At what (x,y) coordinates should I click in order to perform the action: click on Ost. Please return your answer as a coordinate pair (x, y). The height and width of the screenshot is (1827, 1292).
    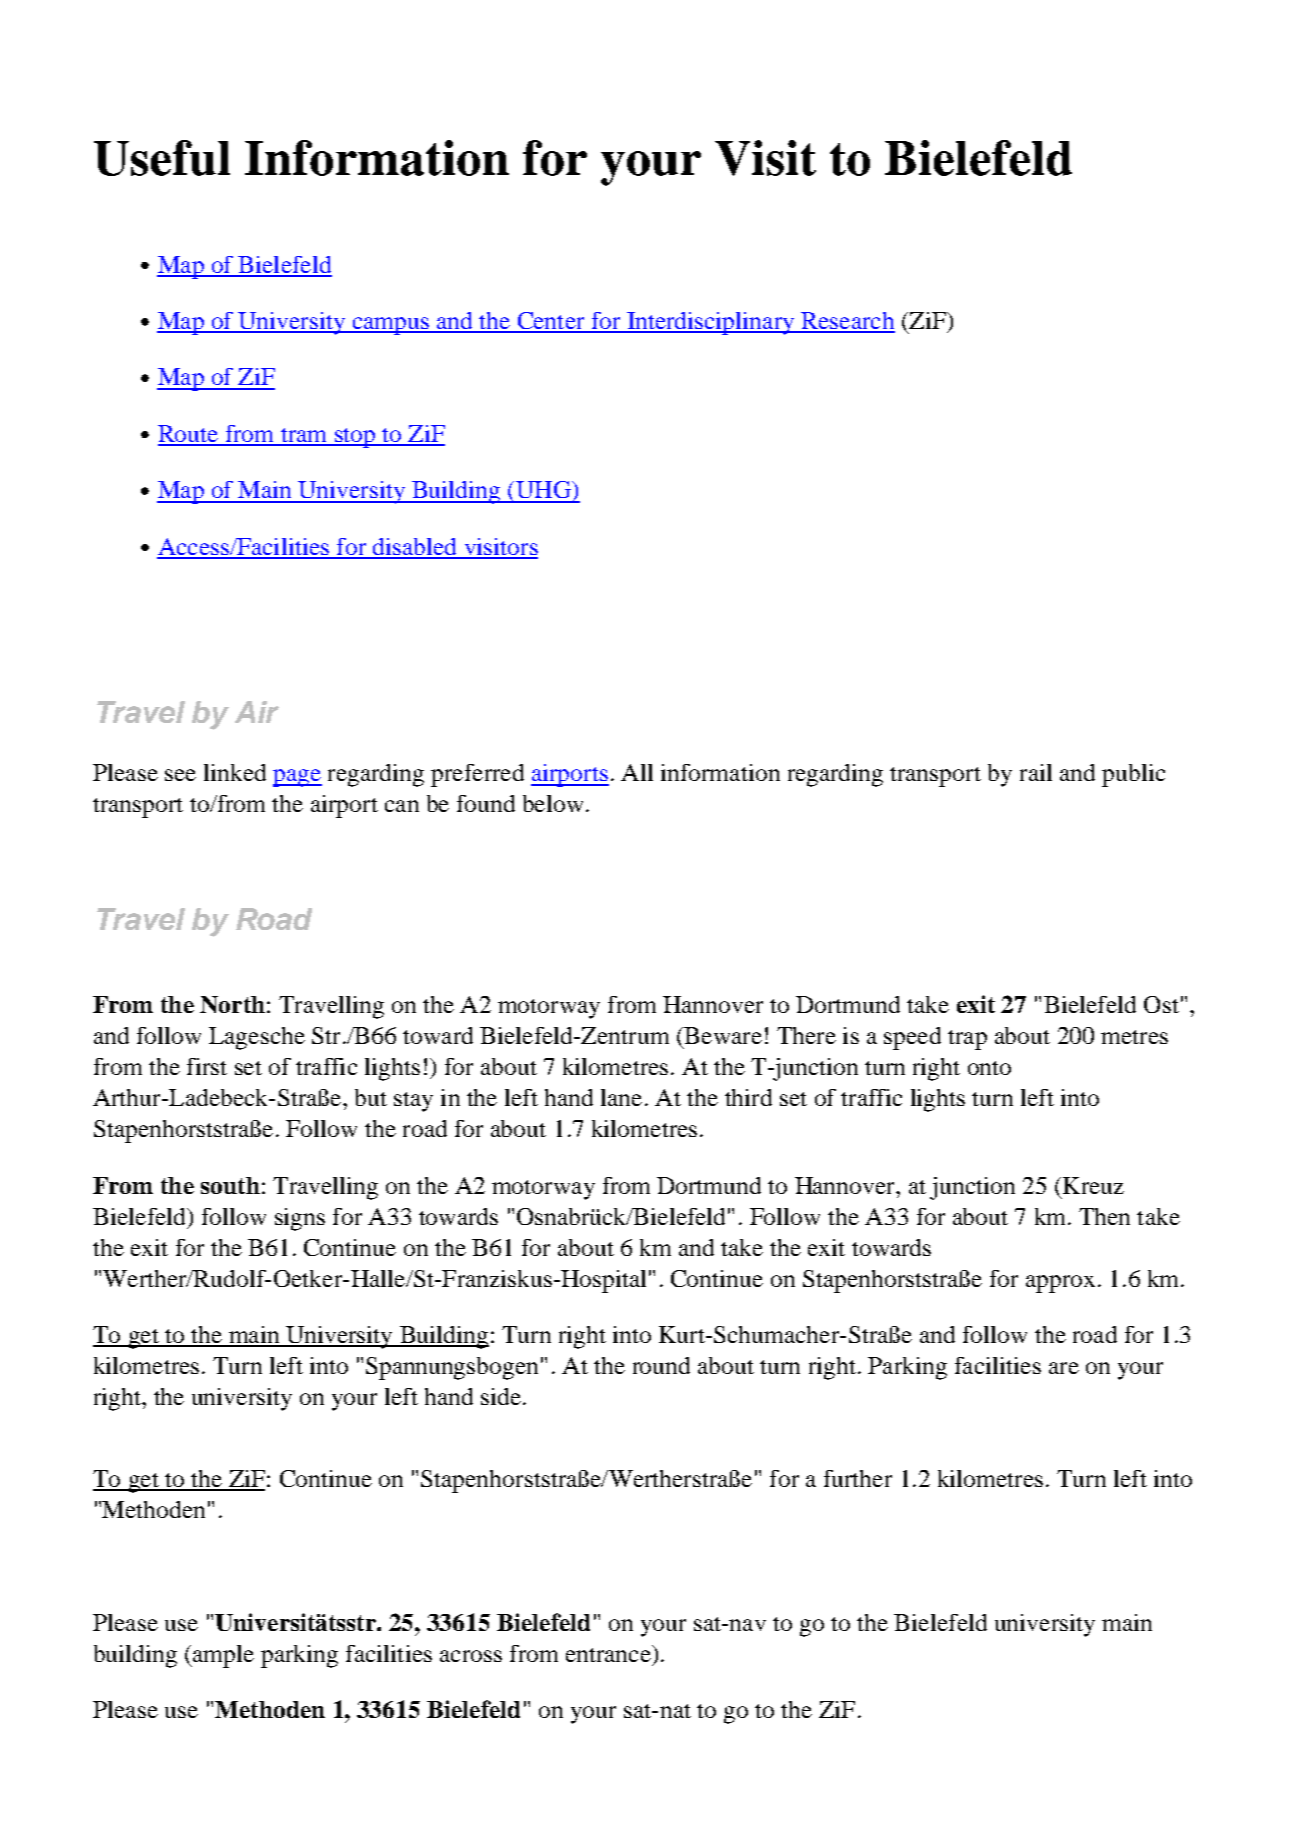
    Looking at the image, I should click on (1161, 1004).
